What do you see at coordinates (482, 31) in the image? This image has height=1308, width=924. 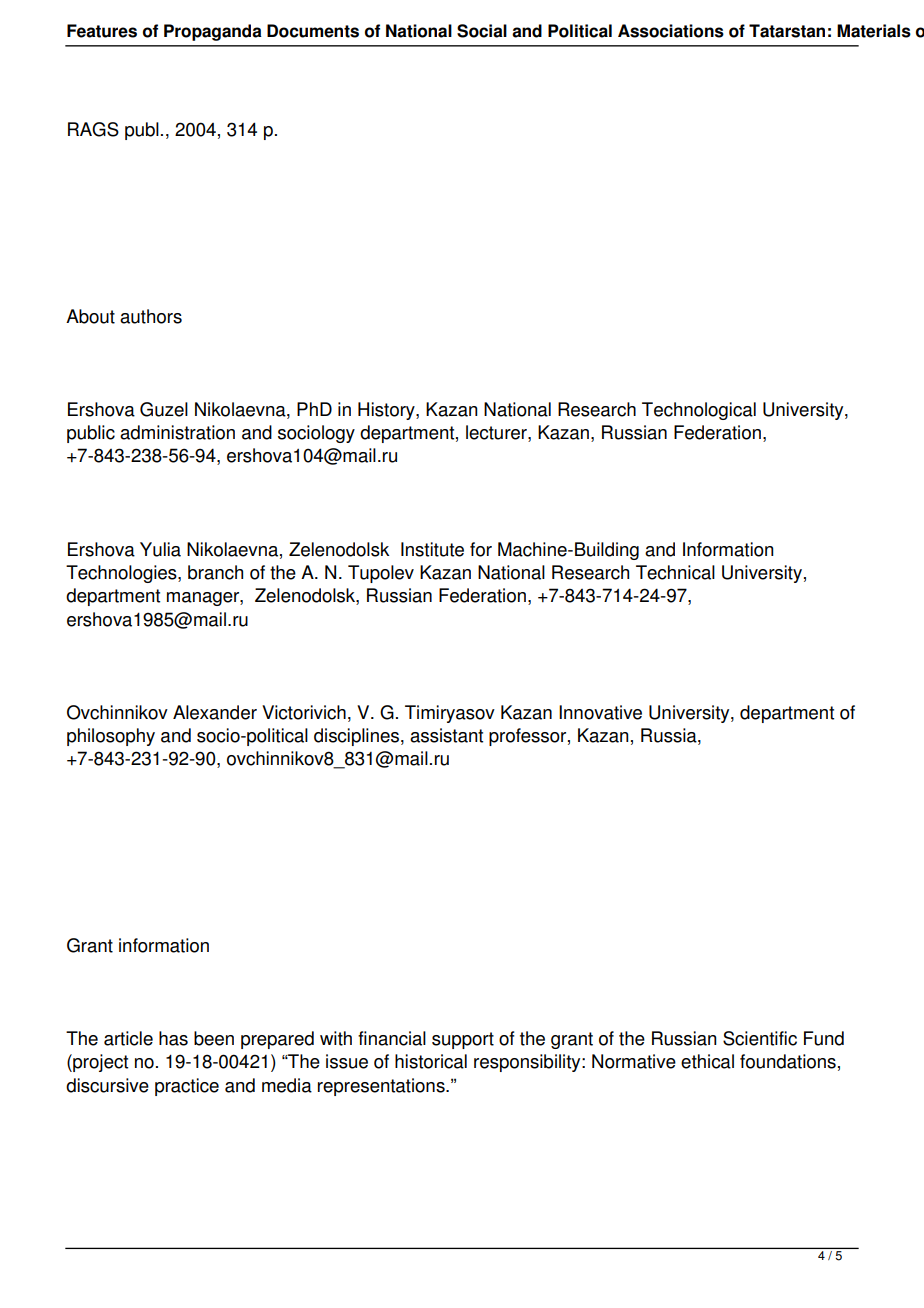 I see `Social` at bounding box center [482, 31].
